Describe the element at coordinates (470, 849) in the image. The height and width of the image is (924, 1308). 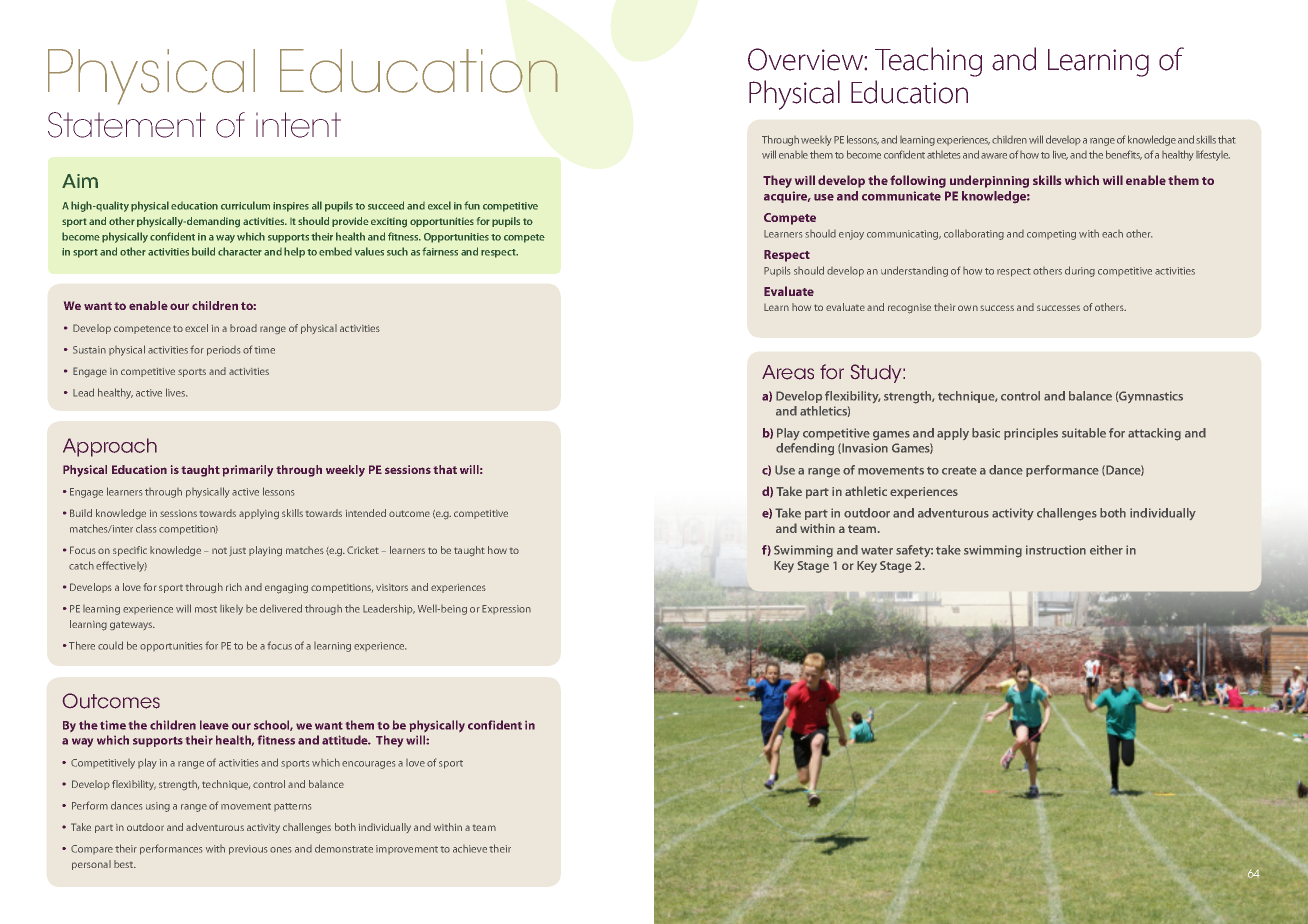
I see `achieve` at that location.
